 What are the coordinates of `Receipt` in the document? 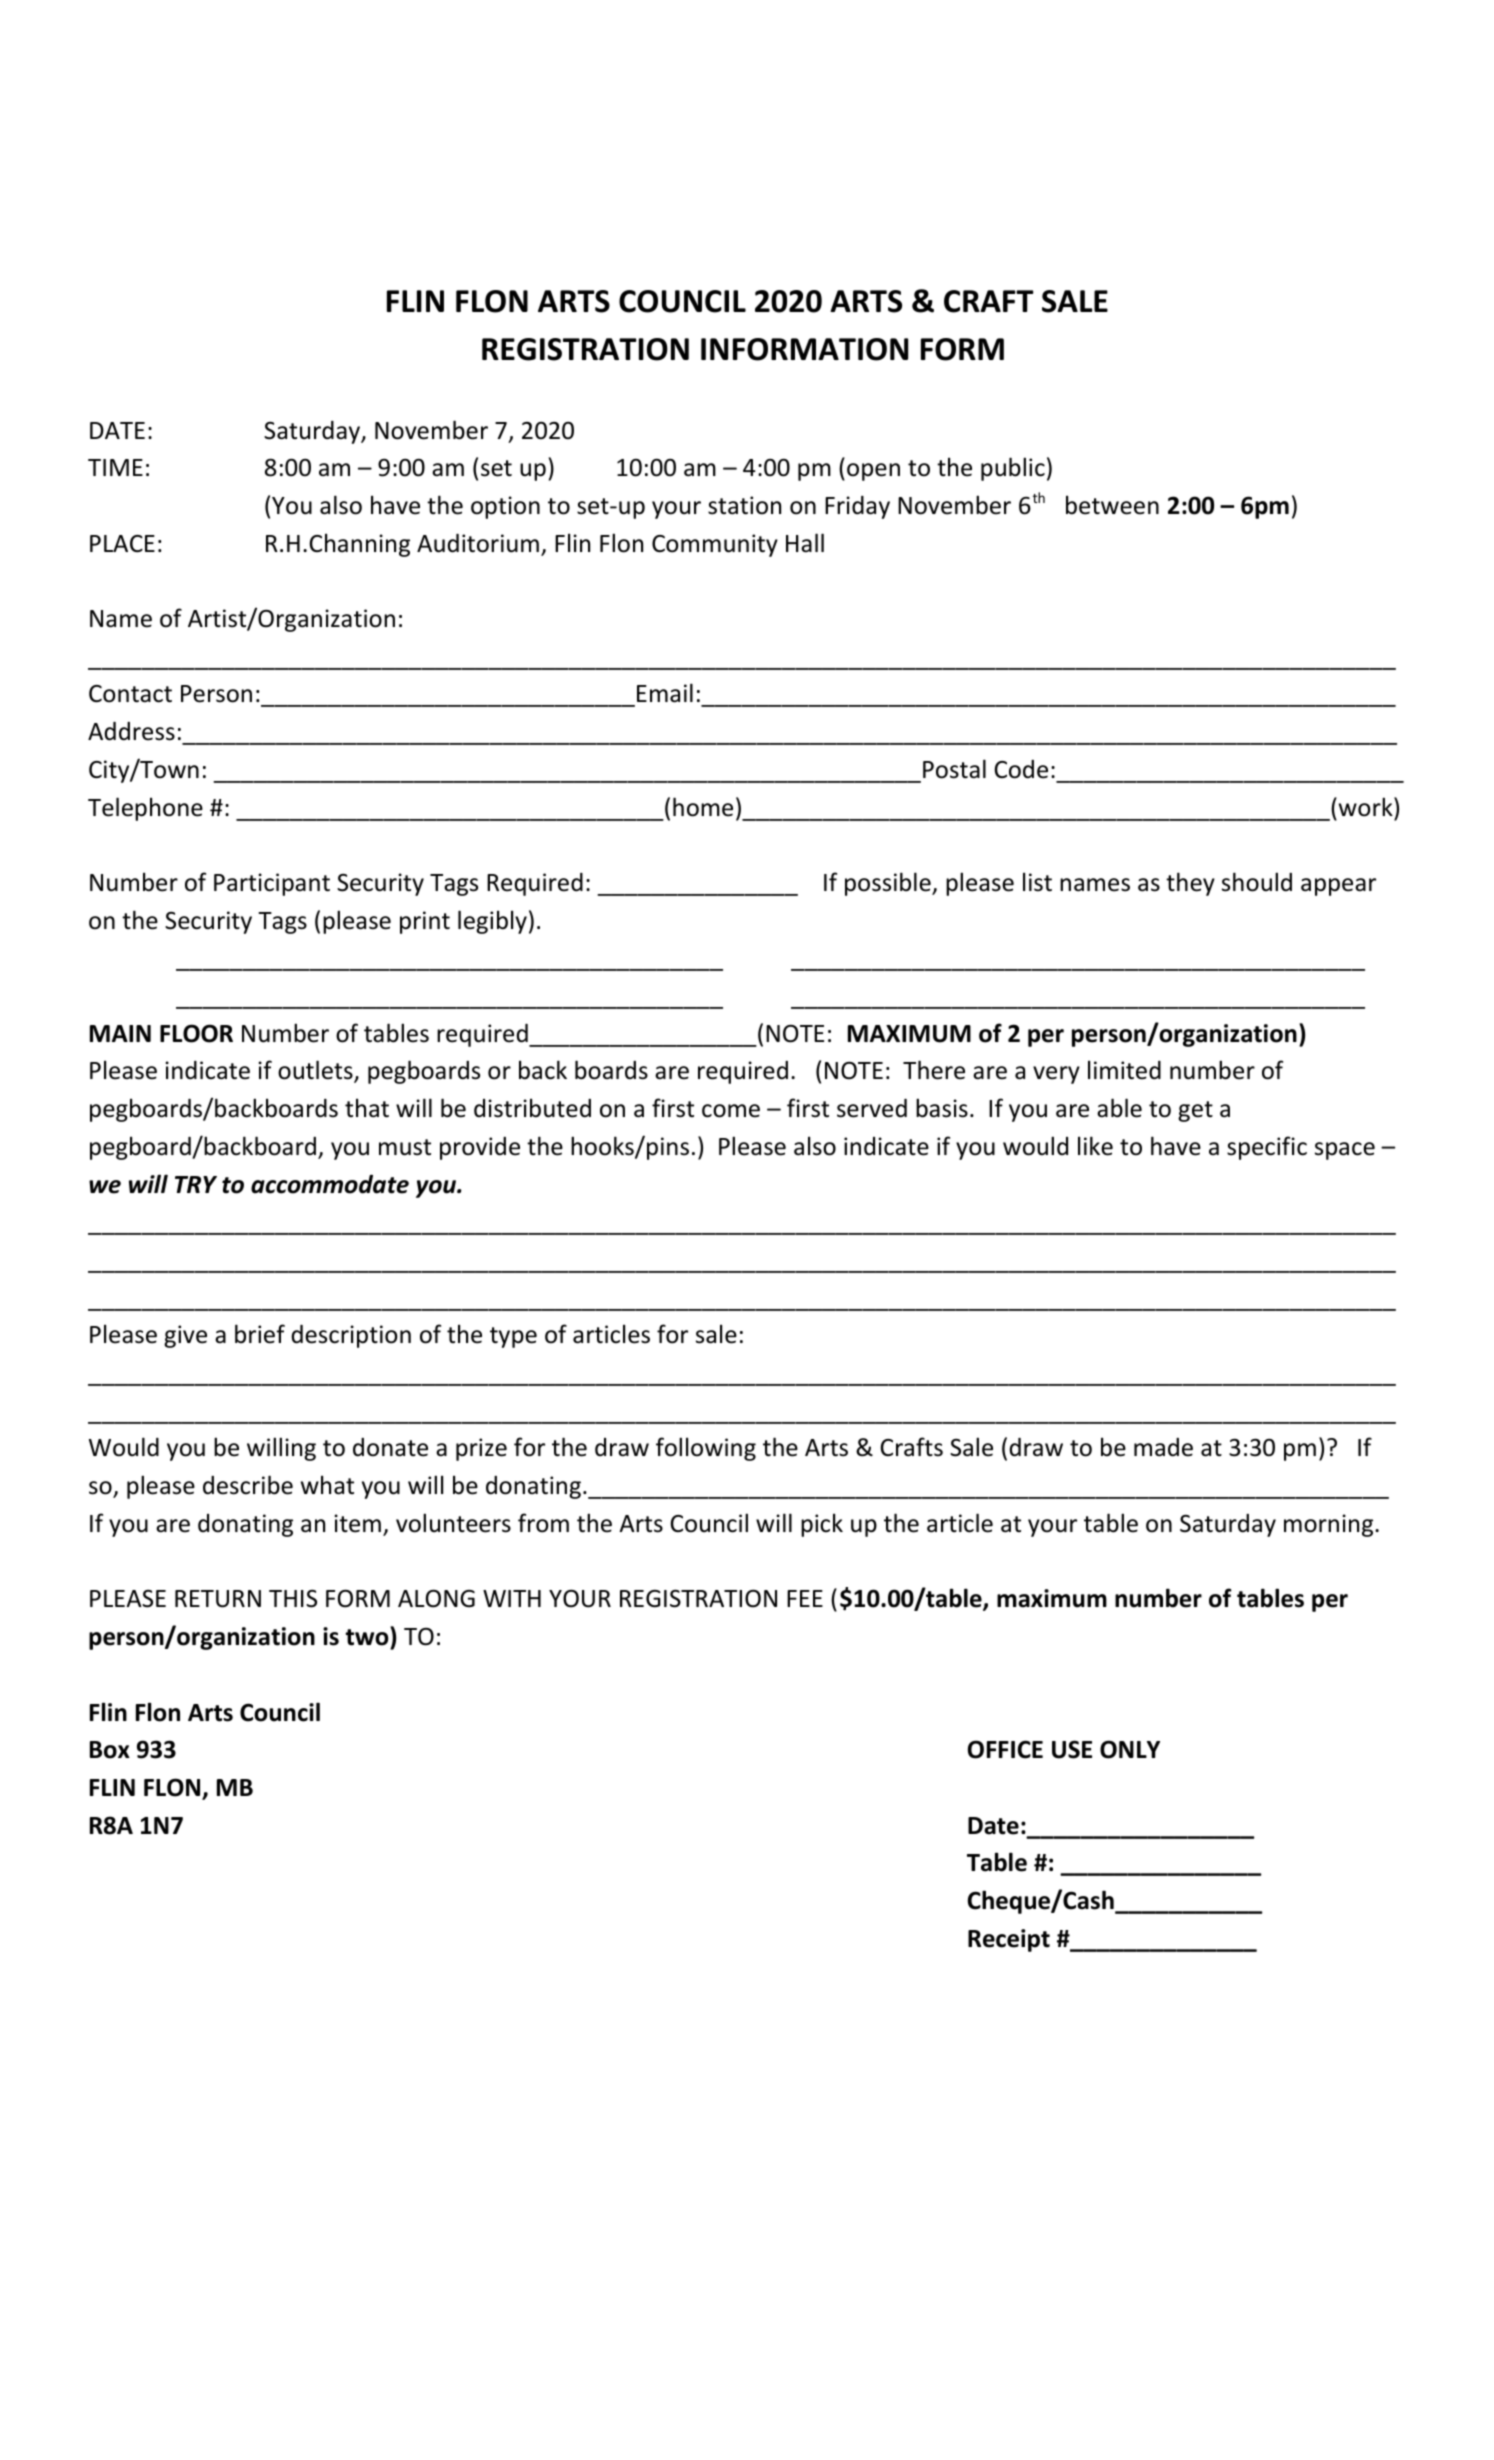 It's located at (1009, 1940).
